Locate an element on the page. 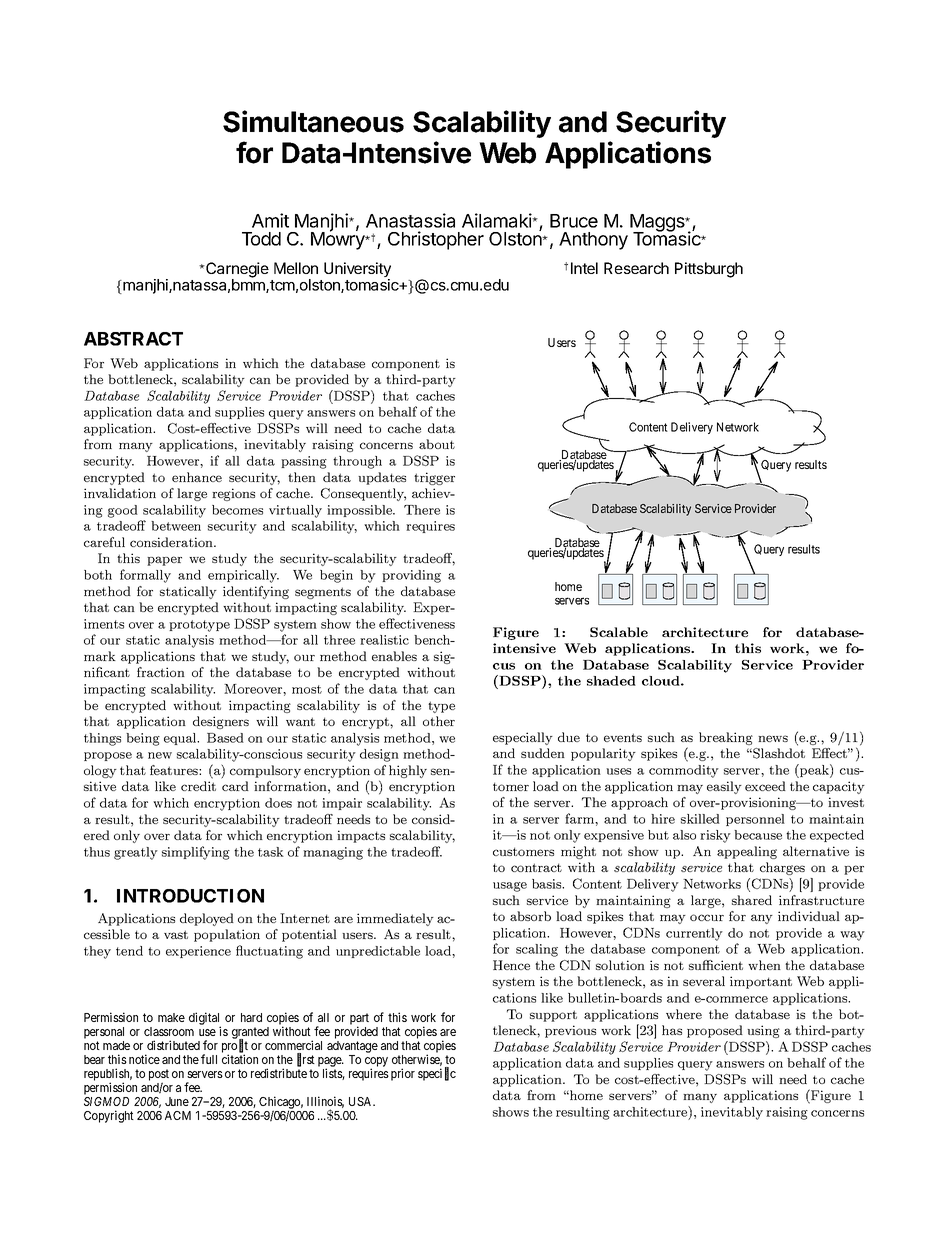 This page has height=1233, width=952. Scalable is located at coordinates (619, 632).
